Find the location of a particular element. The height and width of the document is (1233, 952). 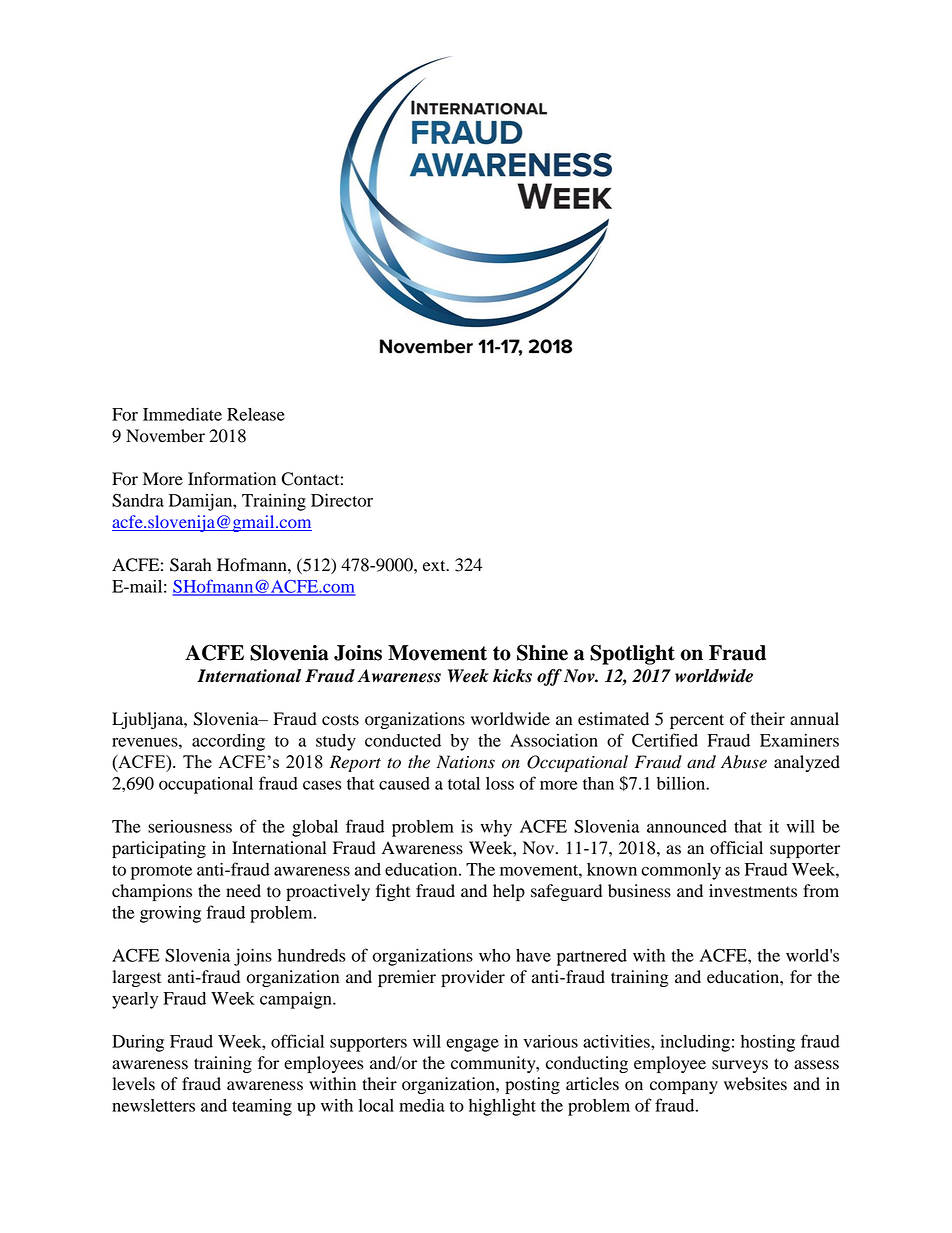

ext is located at coordinates (435, 566).
